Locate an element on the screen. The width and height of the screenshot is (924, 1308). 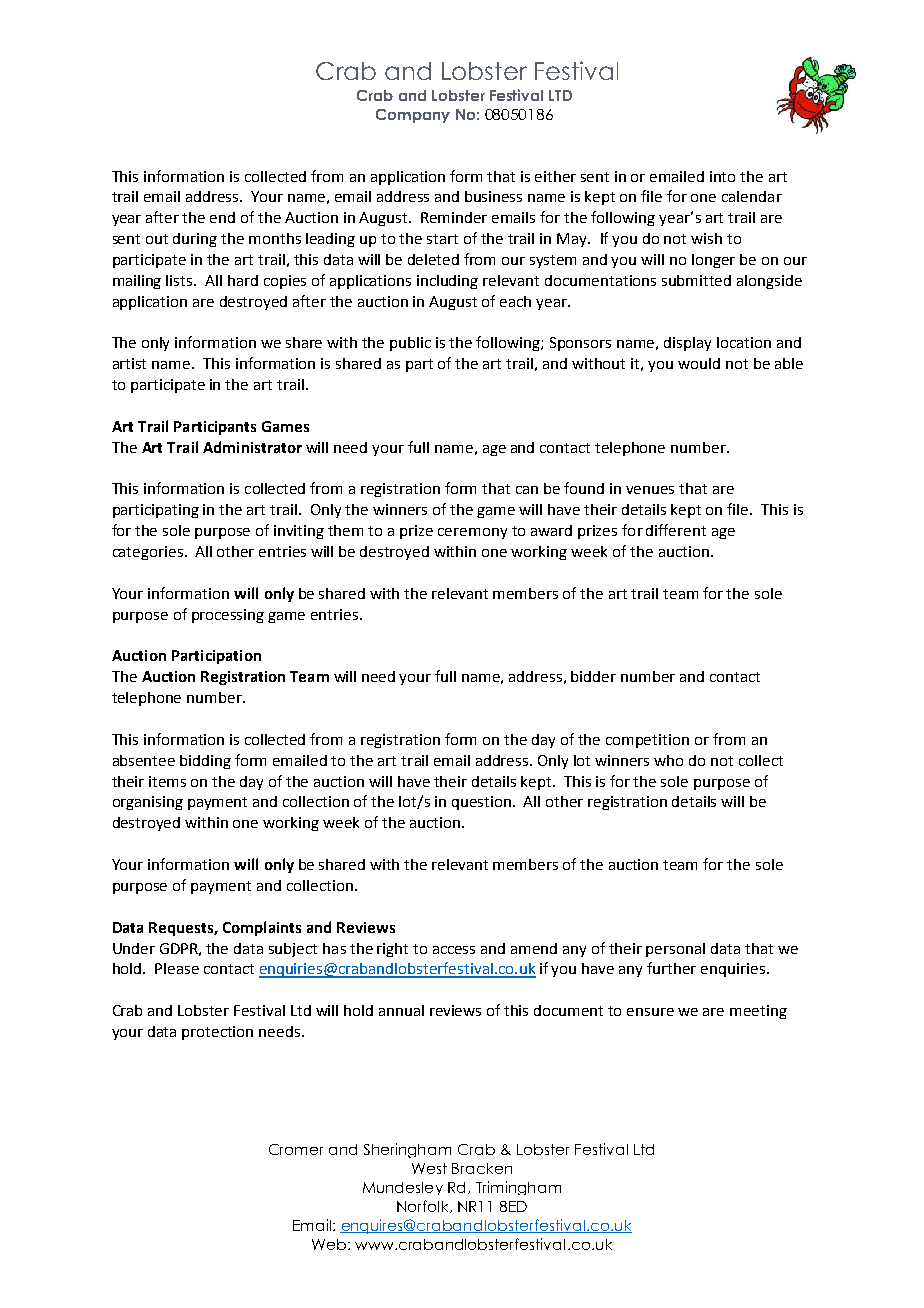
competition is located at coordinates (647, 741).
